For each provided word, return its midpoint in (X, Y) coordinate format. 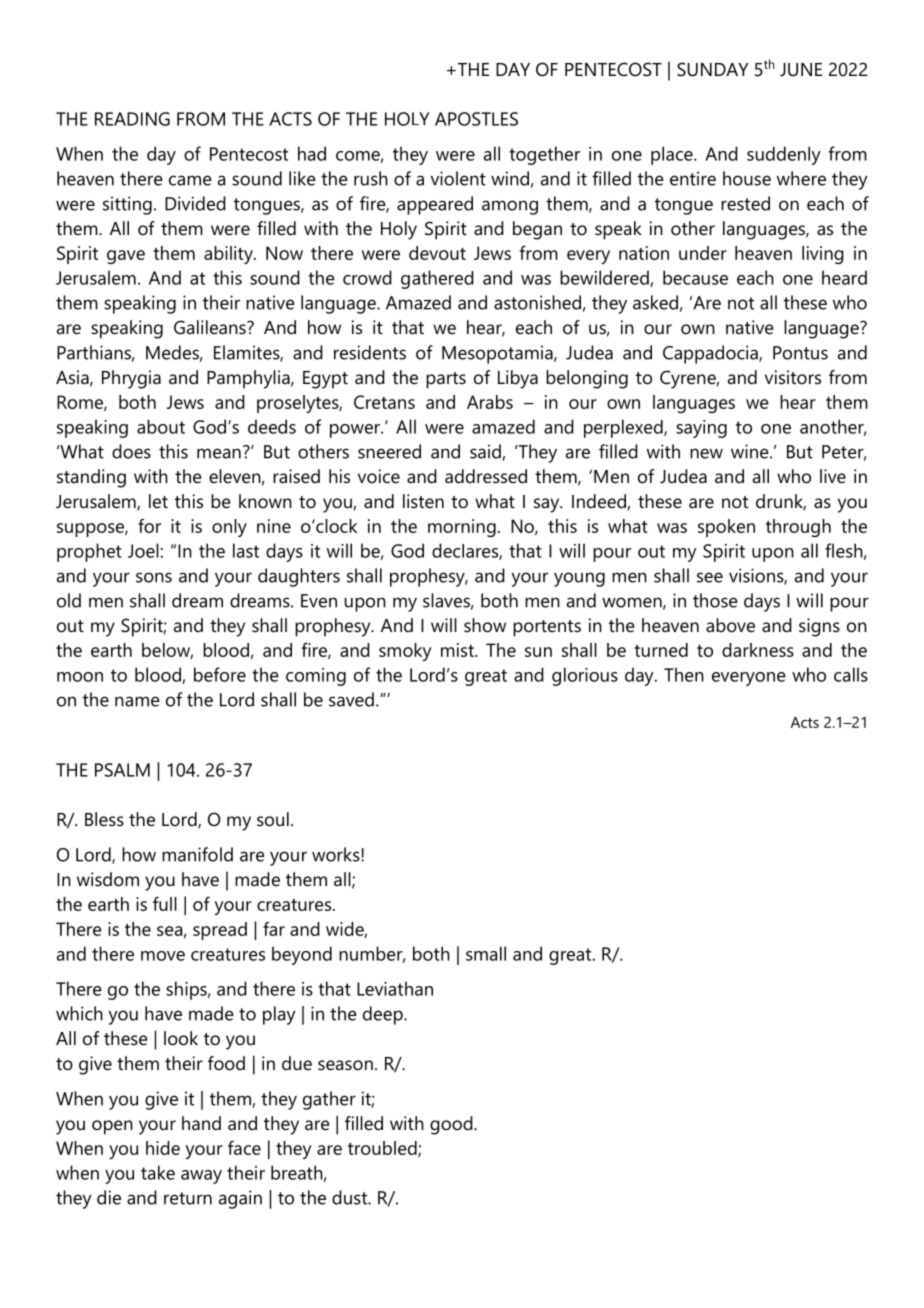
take (158, 1172)
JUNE (801, 70)
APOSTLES (476, 119)
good (452, 1125)
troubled (383, 1149)
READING (132, 119)
